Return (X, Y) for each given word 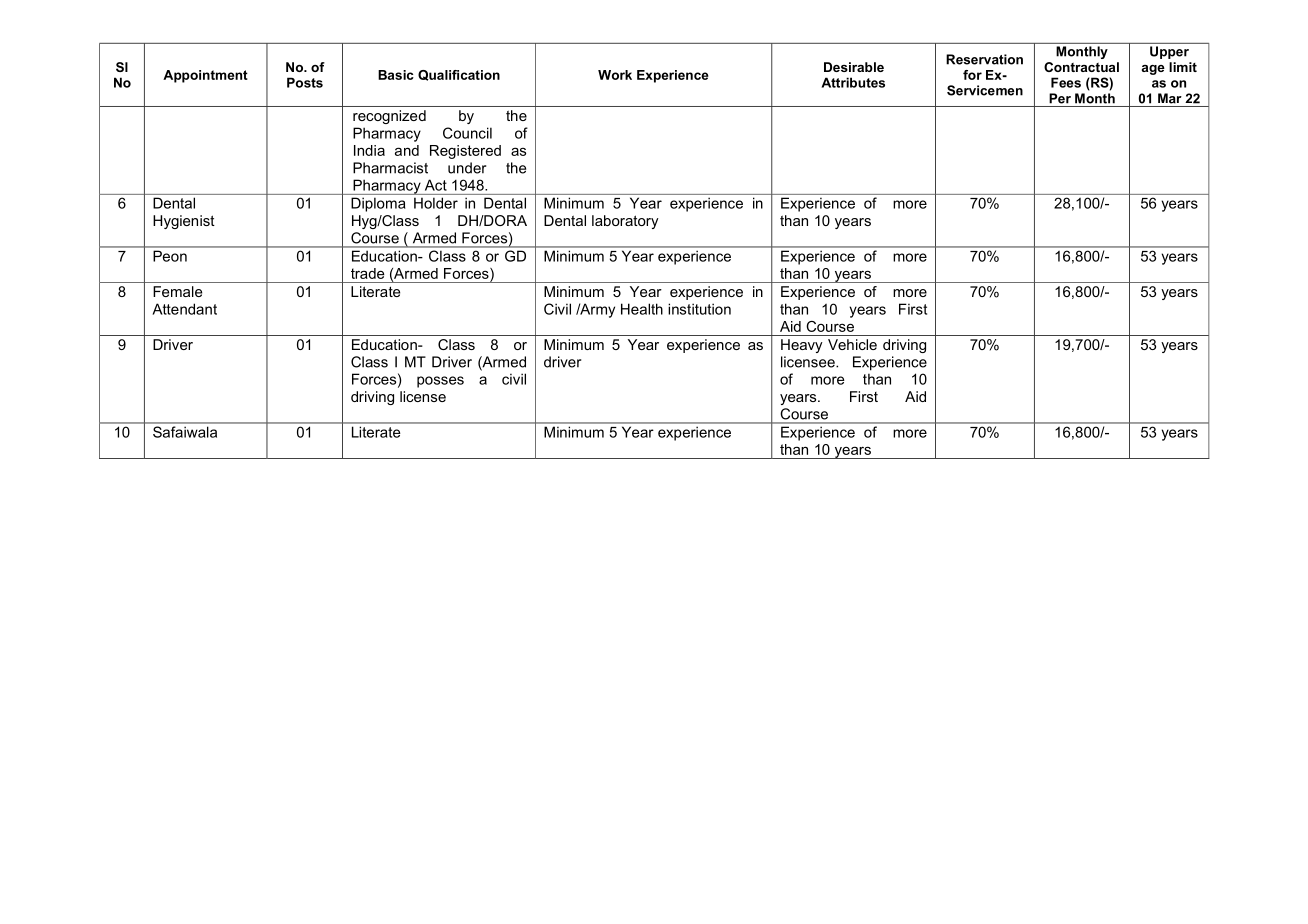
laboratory (625, 222)
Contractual (1081, 67)
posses (440, 382)
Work (615, 75)
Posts (305, 82)
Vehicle (852, 344)
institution (699, 309)
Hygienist (184, 222)
